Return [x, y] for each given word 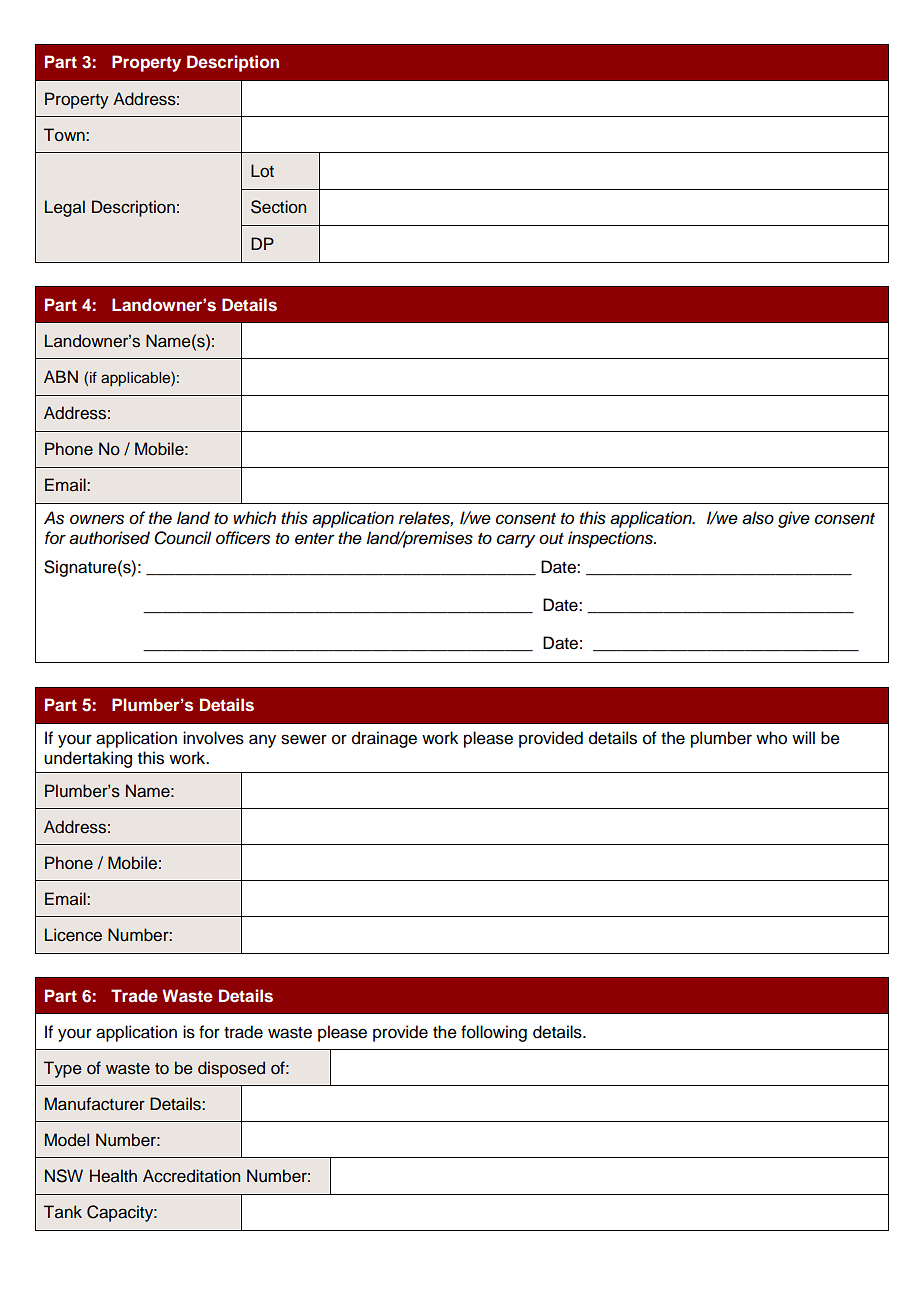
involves [213, 738]
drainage [384, 739]
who [771, 738]
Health [113, 1176]
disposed [231, 1069]
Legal [65, 208]
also [758, 518]
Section [278, 207]
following [494, 1033]
